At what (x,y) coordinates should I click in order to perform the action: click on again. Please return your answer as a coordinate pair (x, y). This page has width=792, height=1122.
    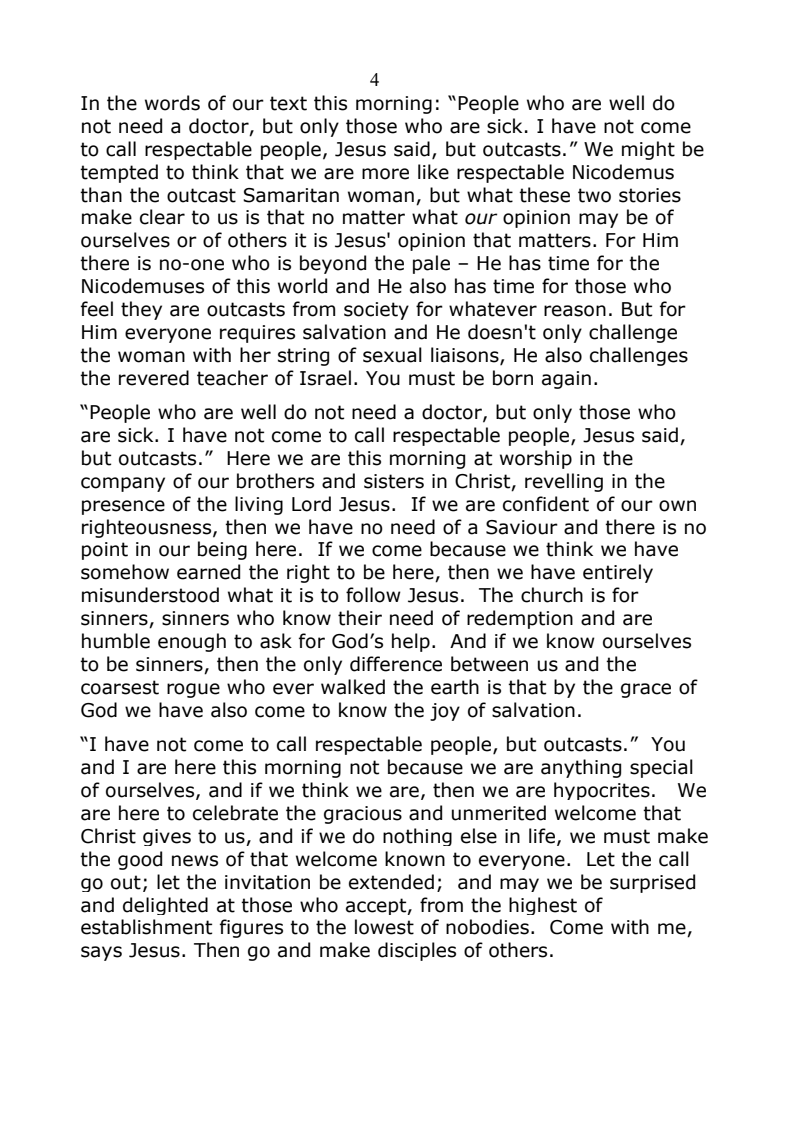
    Looking at the image, I should click on (566, 380).
